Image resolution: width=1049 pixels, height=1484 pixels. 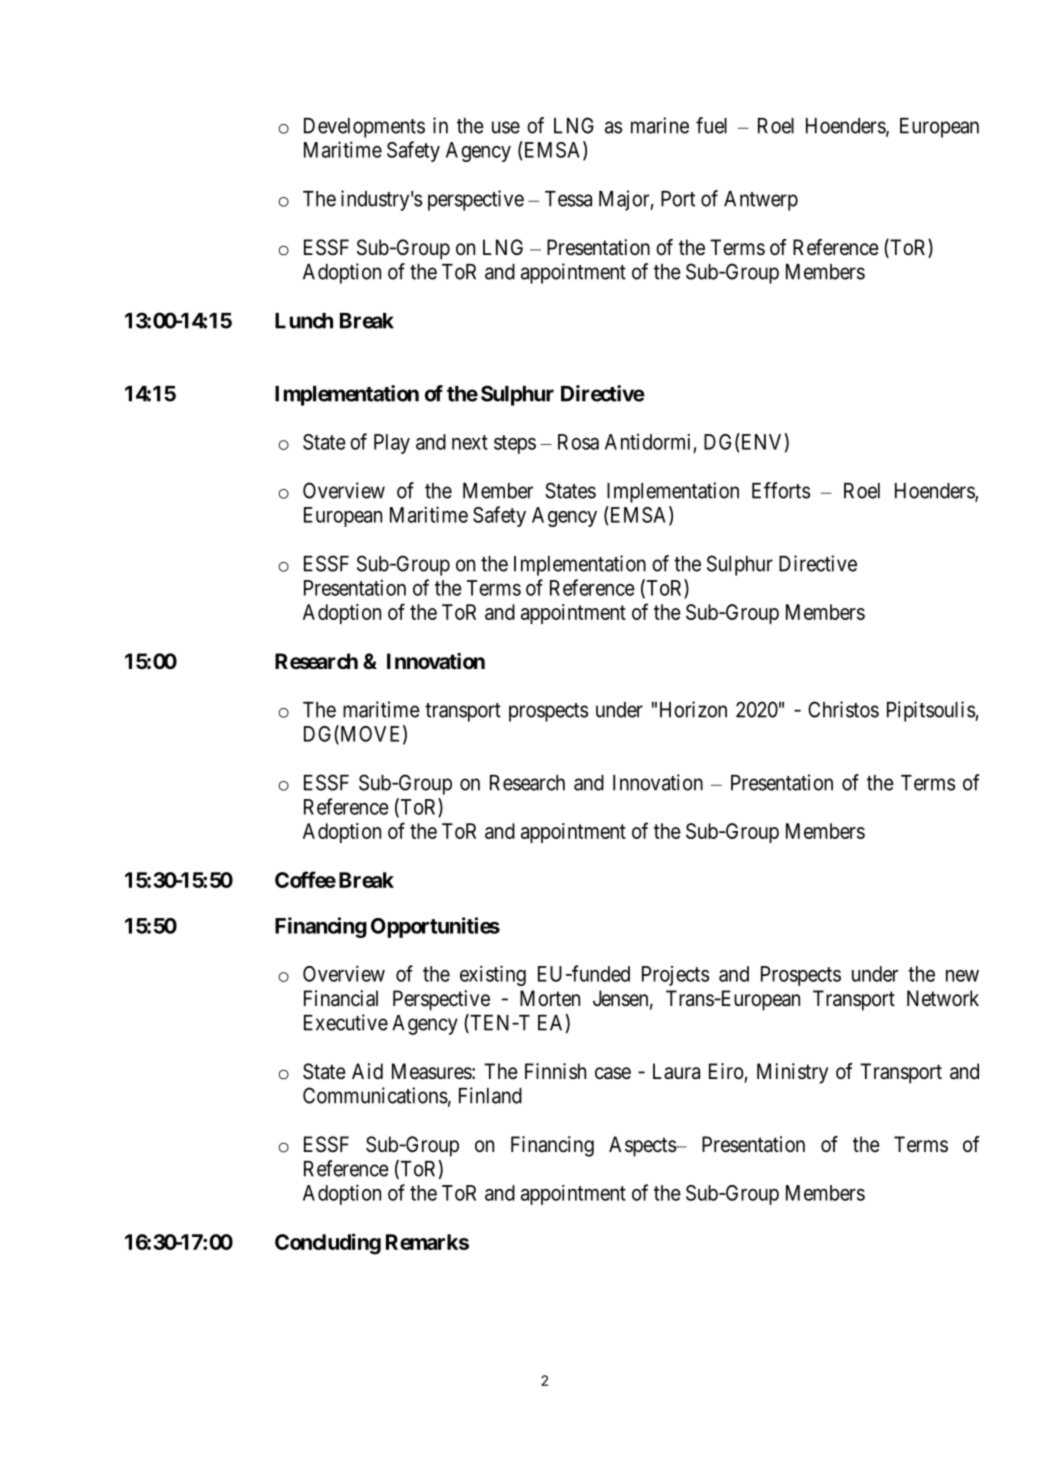 I want to click on steps, so click(x=515, y=444).
